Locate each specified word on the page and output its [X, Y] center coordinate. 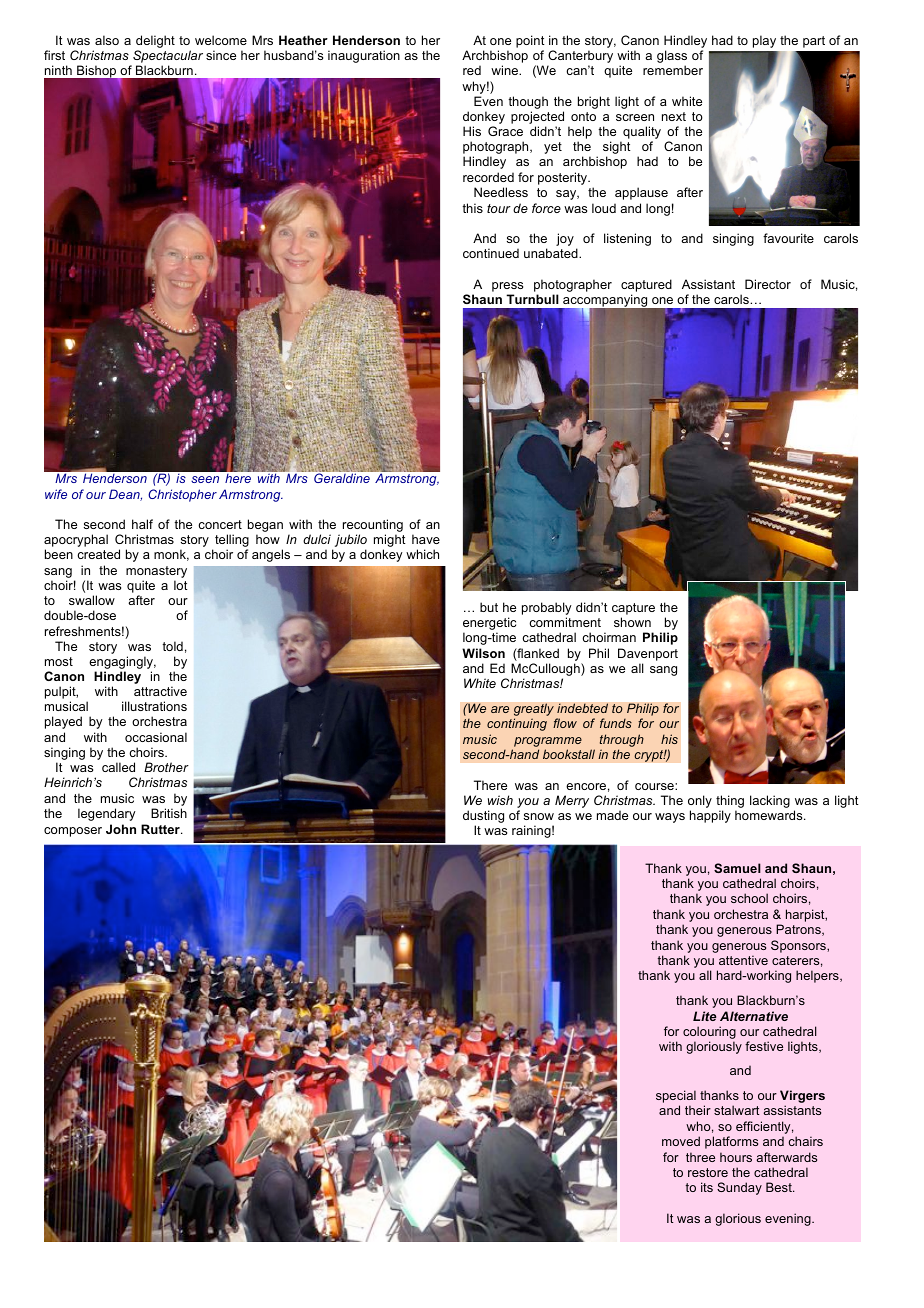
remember [673, 70]
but [489, 607]
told [172, 646]
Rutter [161, 829]
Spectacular [168, 56]
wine [506, 70]
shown [632, 622]
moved [681, 1141]
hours [736, 1157]
